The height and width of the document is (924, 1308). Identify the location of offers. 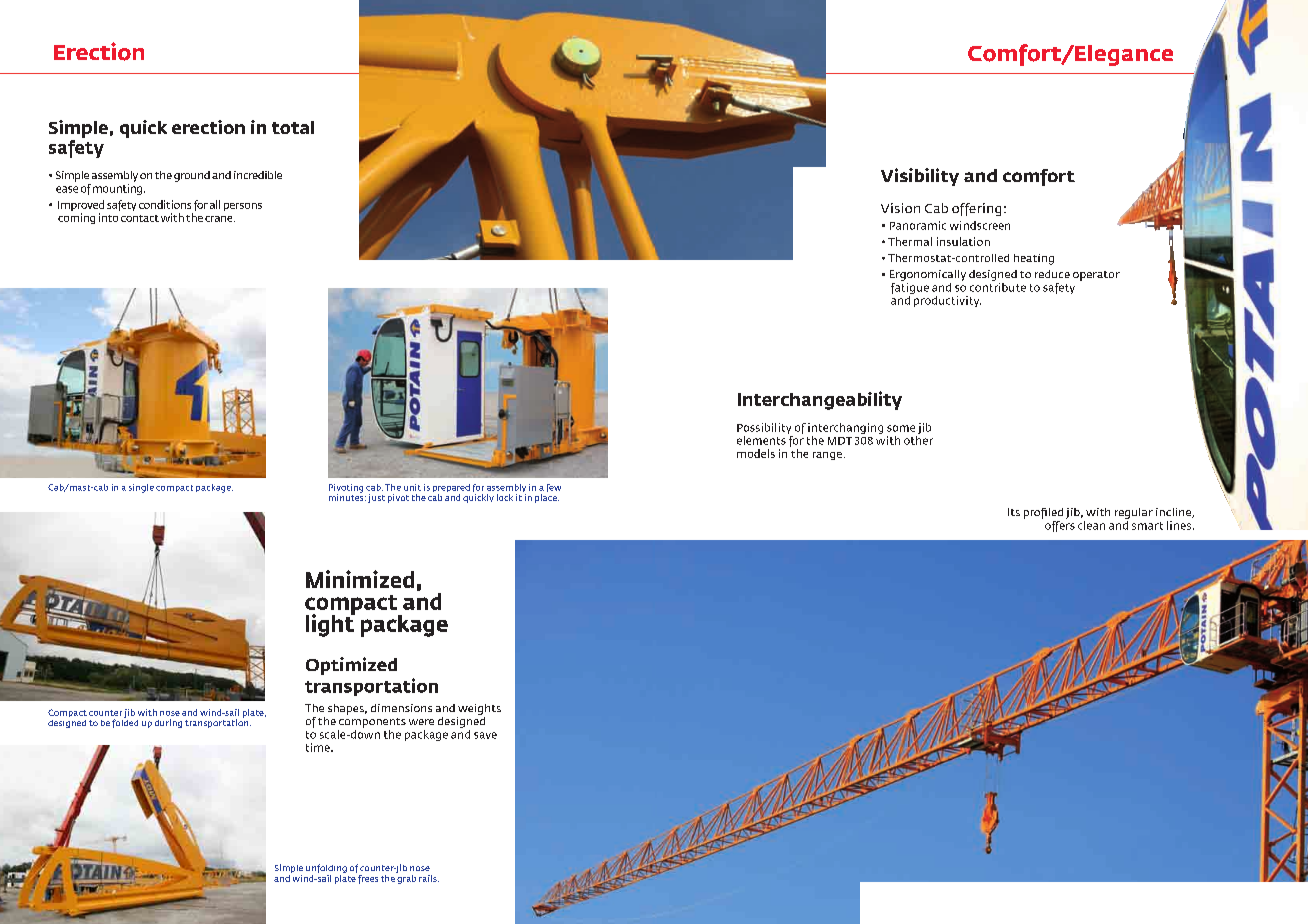
(1060, 525).
